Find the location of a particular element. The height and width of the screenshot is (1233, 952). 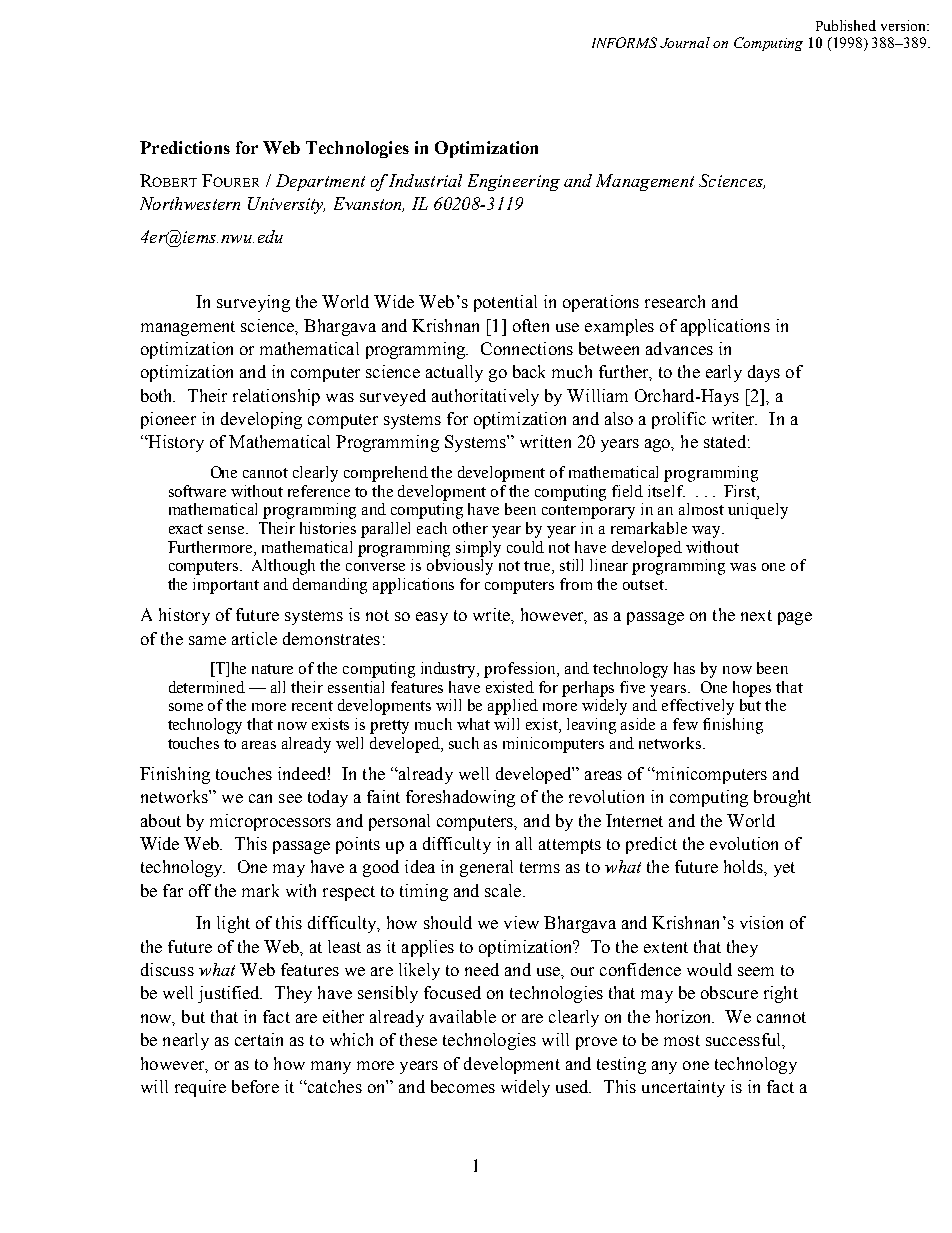

Journal is located at coordinates (685, 42).
